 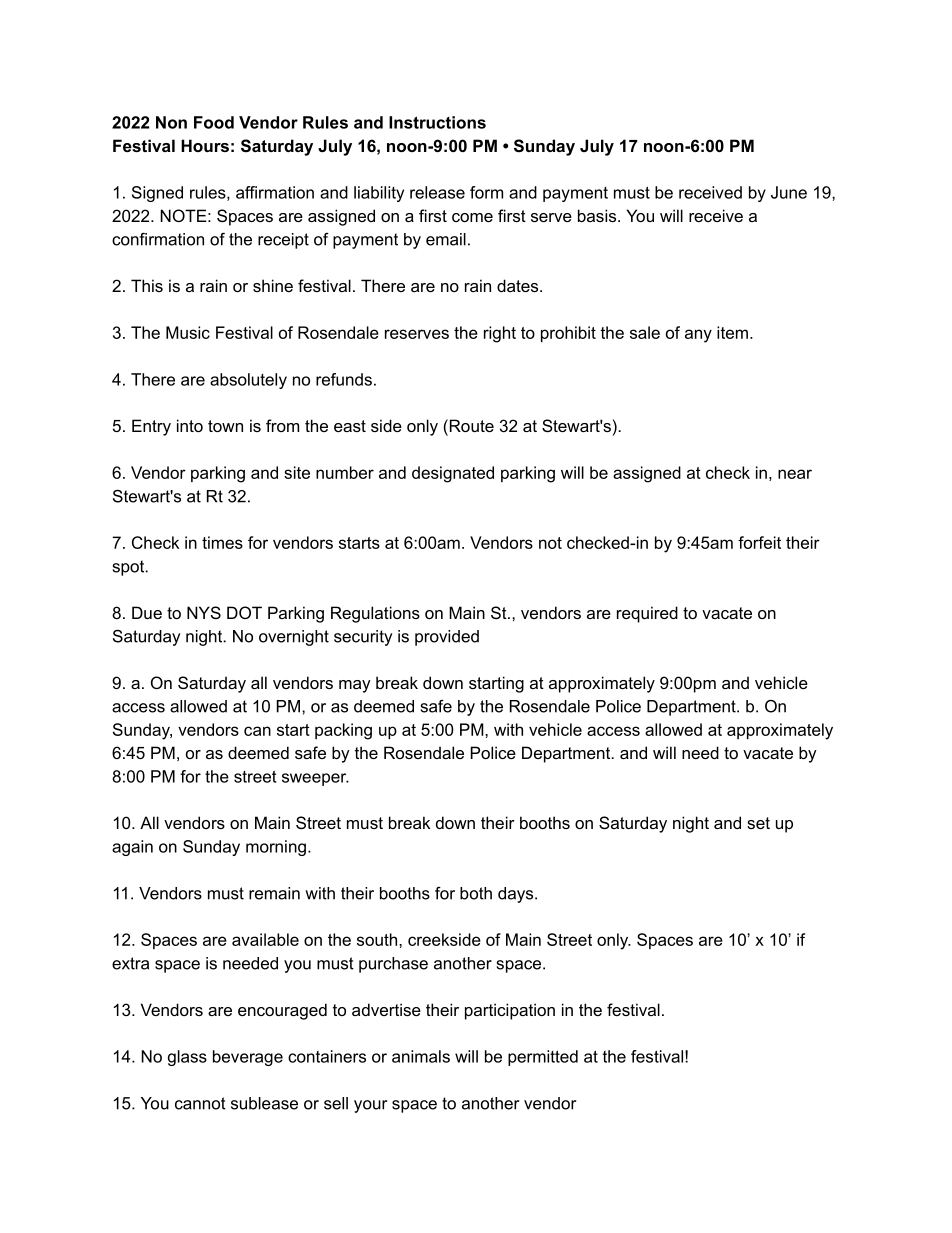 What do you see at coordinates (437, 122) in the screenshot?
I see `Instructions` at bounding box center [437, 122].
